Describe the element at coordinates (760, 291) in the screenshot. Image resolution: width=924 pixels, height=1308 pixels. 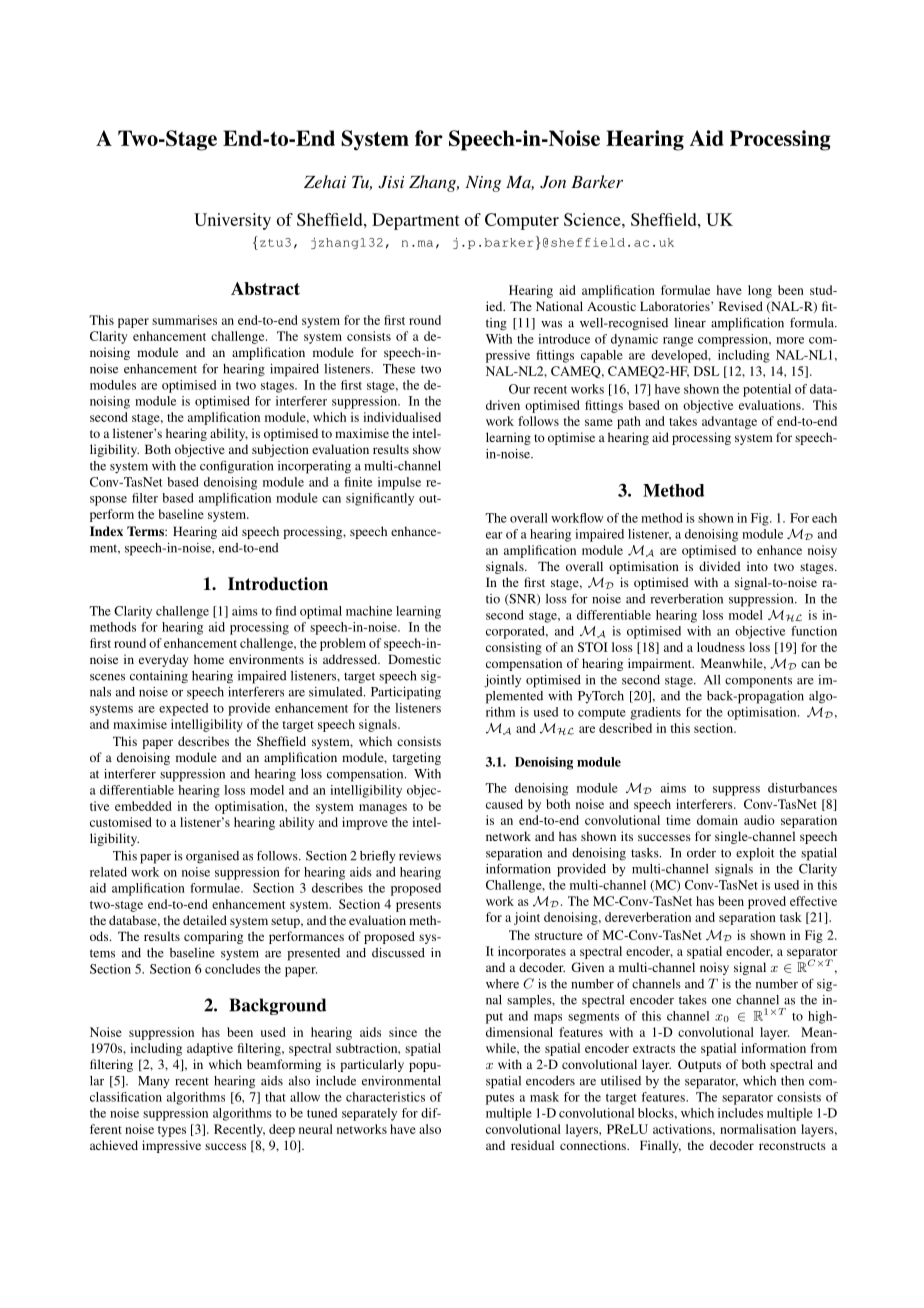
I see `long` at that location.
